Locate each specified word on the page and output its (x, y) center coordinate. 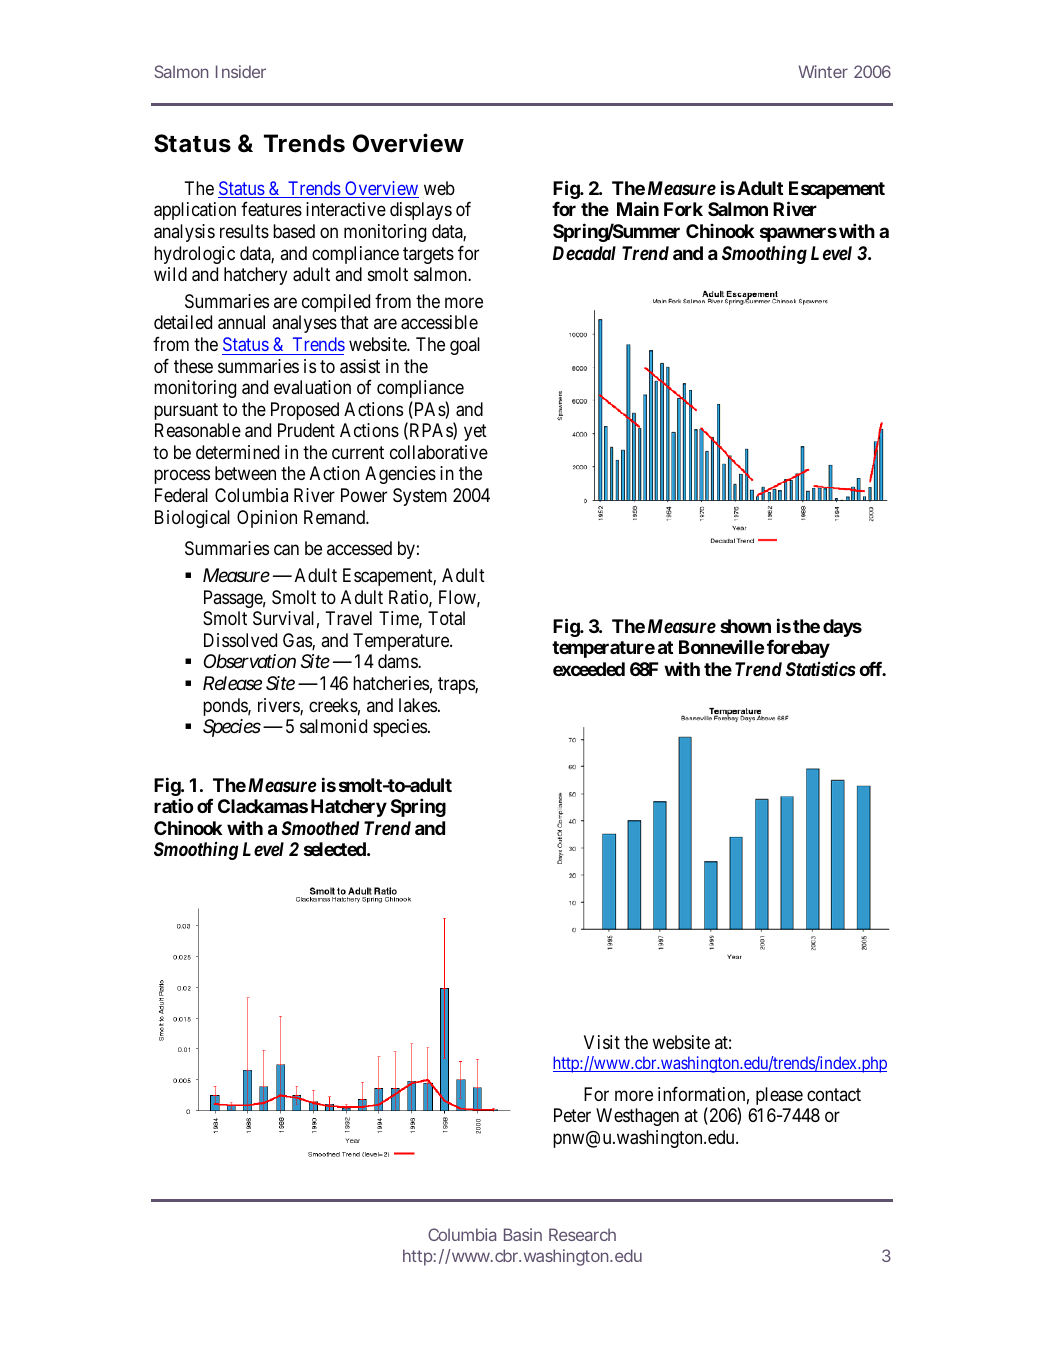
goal (465, 346)
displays (421, 211)
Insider (241, 71)
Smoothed (320, 828)
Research (582, 1234)
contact (834, 1094)
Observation (249, 661)
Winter (823, 71)
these (193, 366)
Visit (602, 1042)
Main (638, 209)
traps (457, 685)
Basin (523, 1234)
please (779, 1096)
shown (745, 626)
